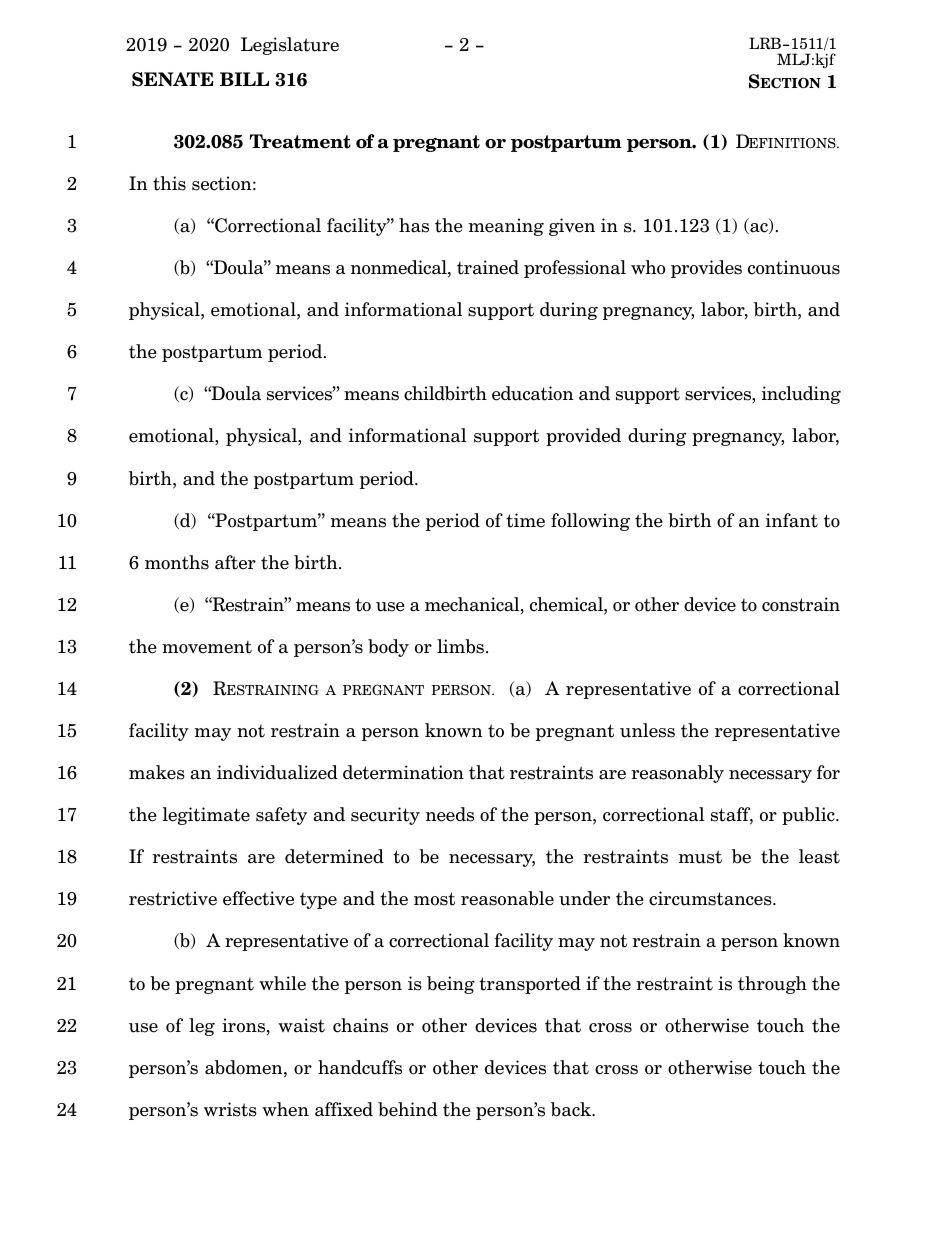  Describe the element at coordinates (235, 562) in the page. I see `after` at that location.
